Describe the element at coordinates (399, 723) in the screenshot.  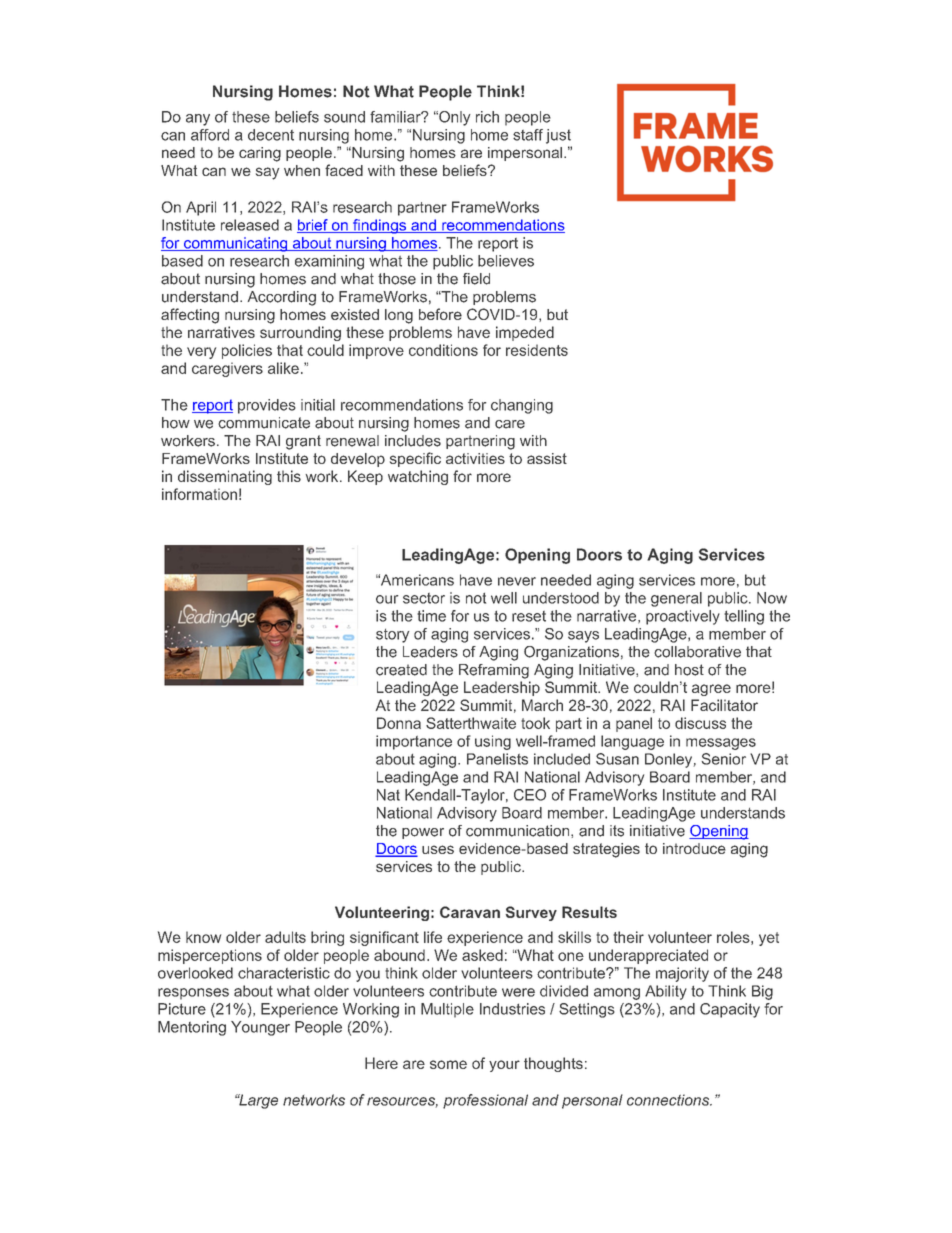
I see `Donna` at that location.
